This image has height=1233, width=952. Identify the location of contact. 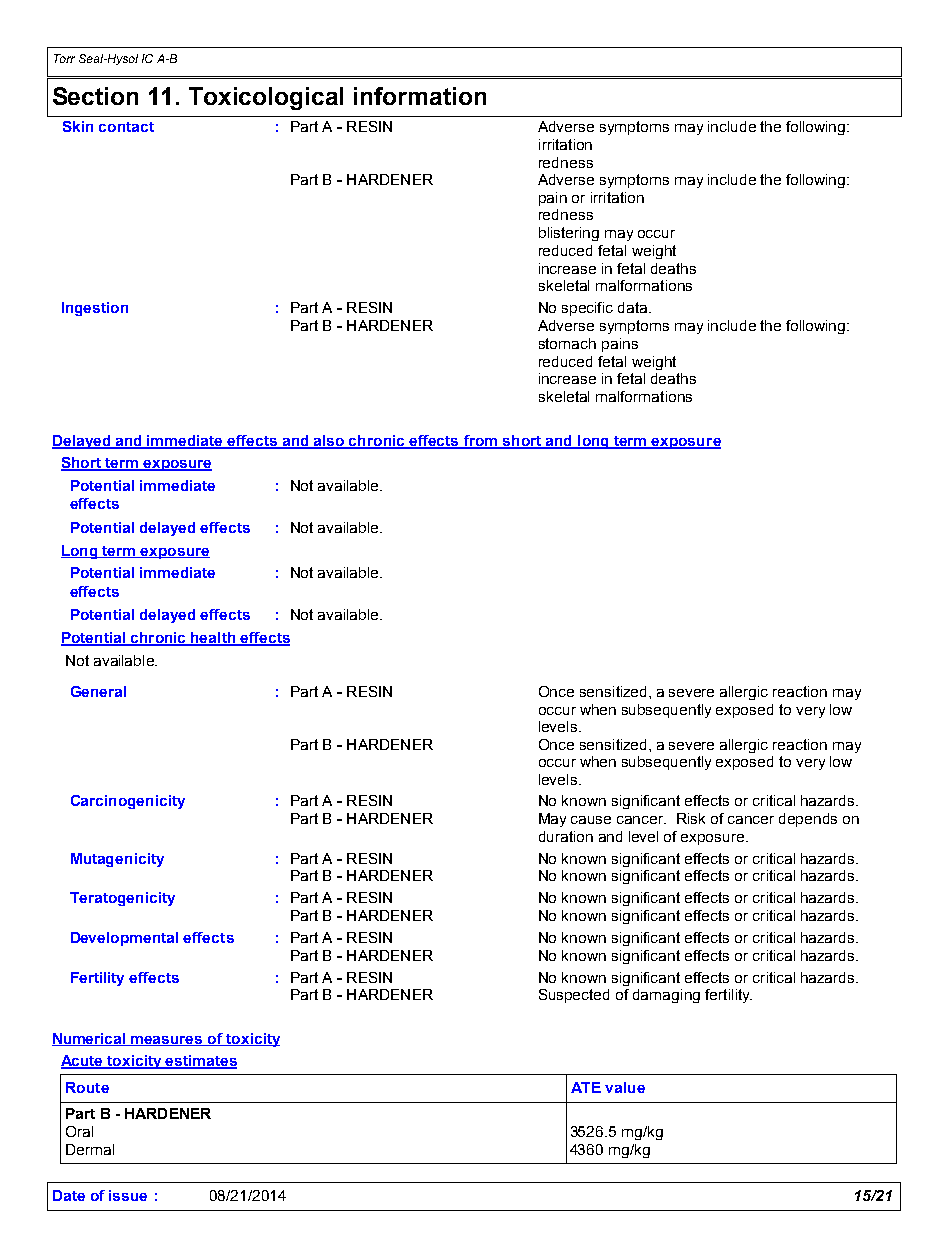
(126, 127).
